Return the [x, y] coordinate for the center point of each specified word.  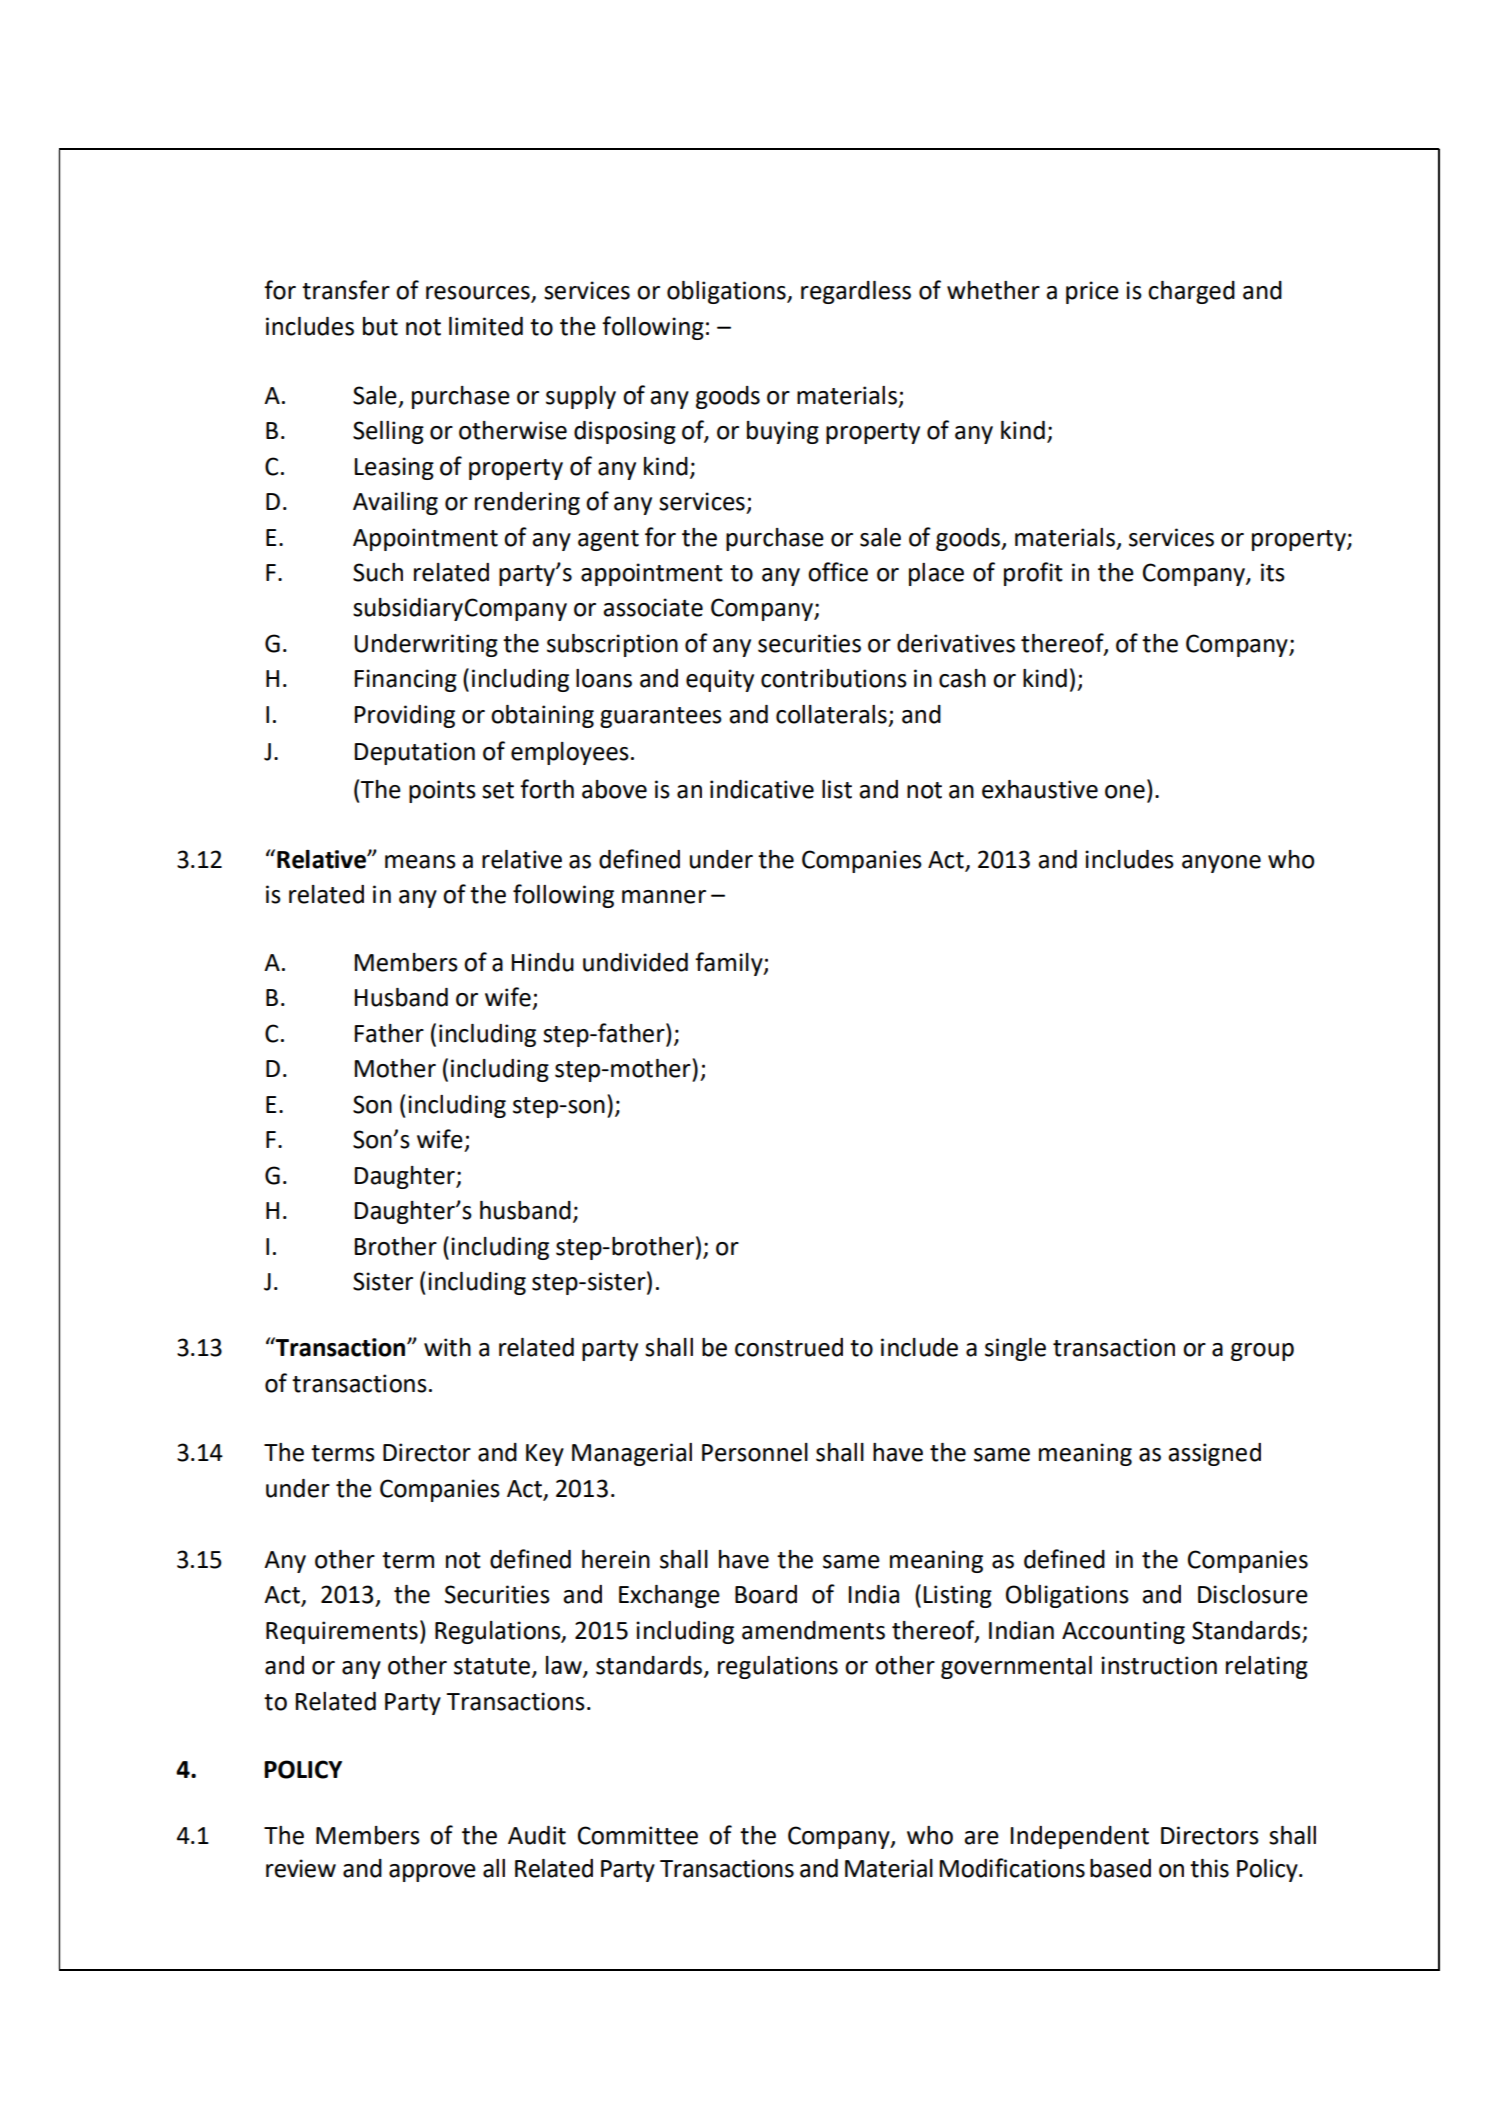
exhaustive [1040, 789]
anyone [1221, 864]
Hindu [543, 962]
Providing [405, 716]
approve [432, 1873]
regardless [856, 292]
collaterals [831, 714]
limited [486, 326]
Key [545, 1455]
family [730, 964]
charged [1191, 292]
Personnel [755, 1452]
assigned [1214, 1454]
